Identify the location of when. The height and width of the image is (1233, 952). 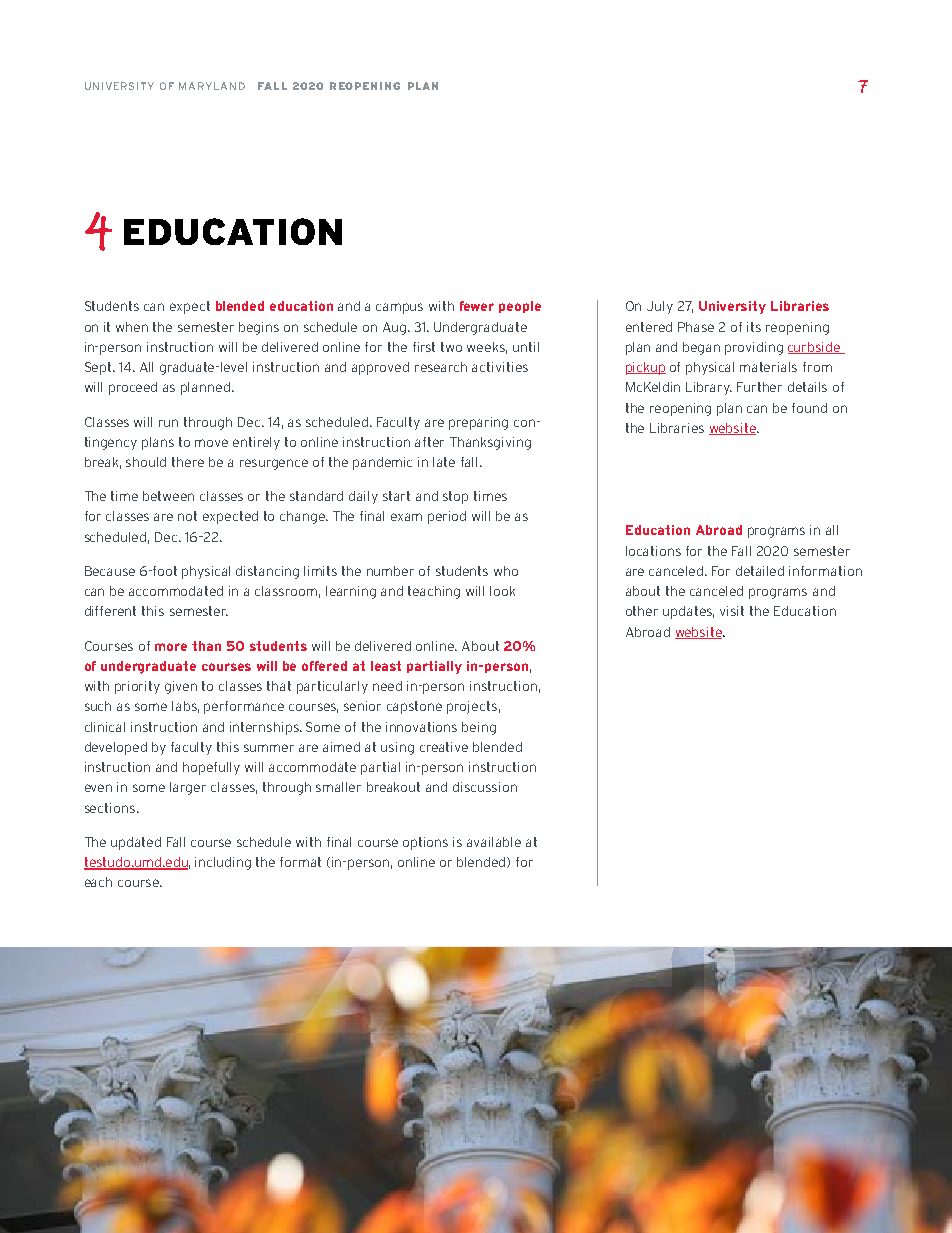
(132, 327).
